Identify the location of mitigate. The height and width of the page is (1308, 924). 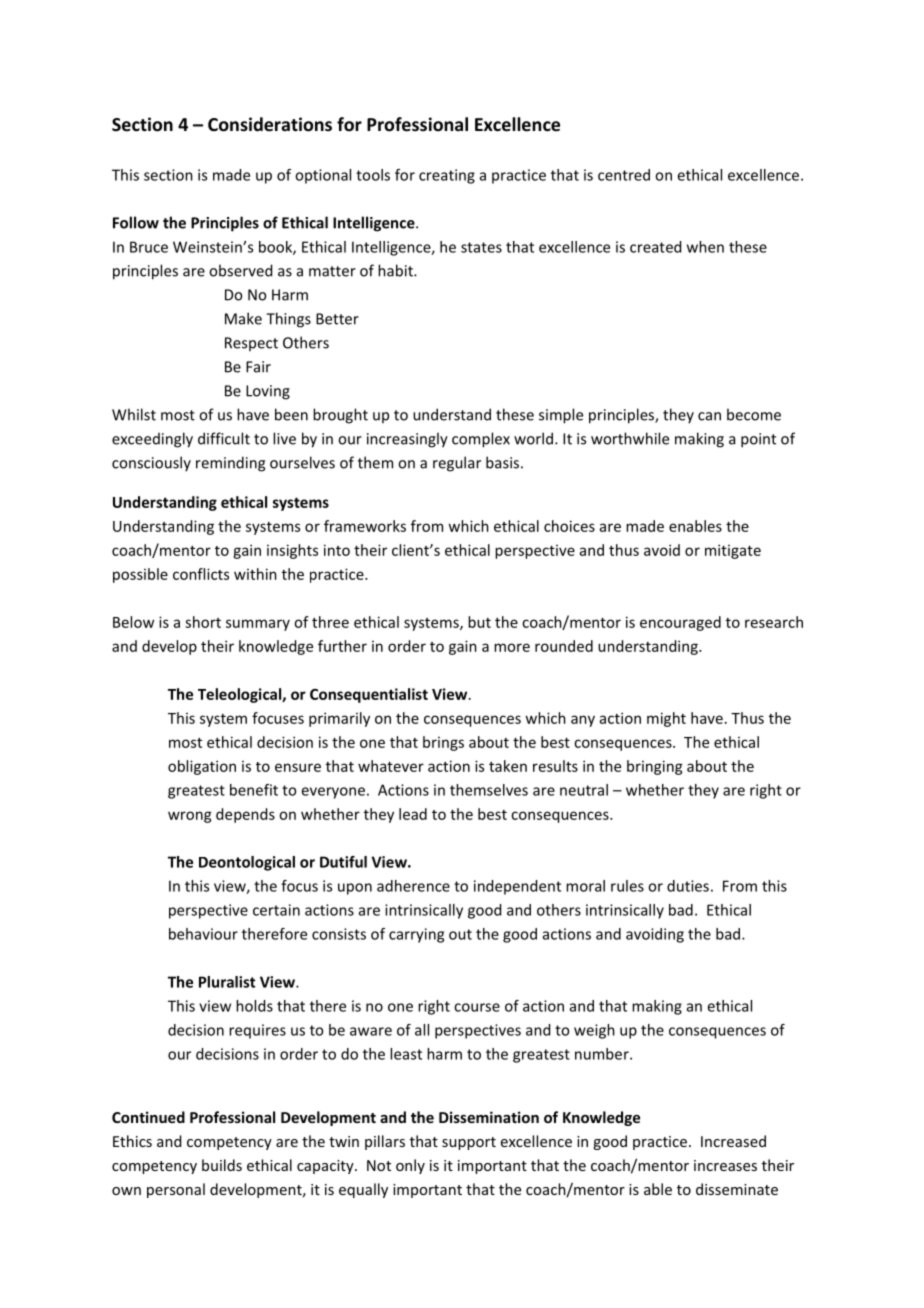
(733, 551).
